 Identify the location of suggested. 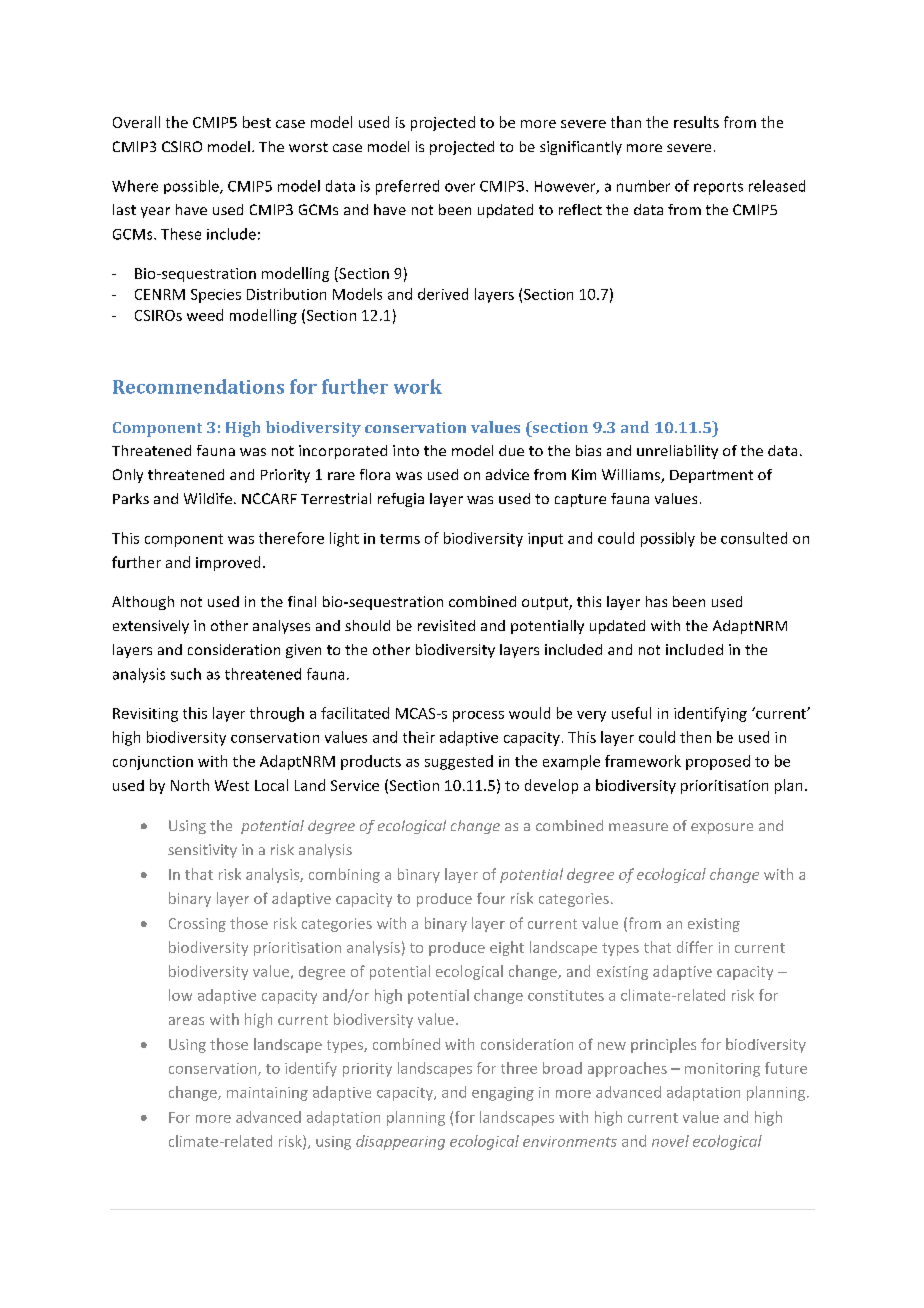
(459, 762).
